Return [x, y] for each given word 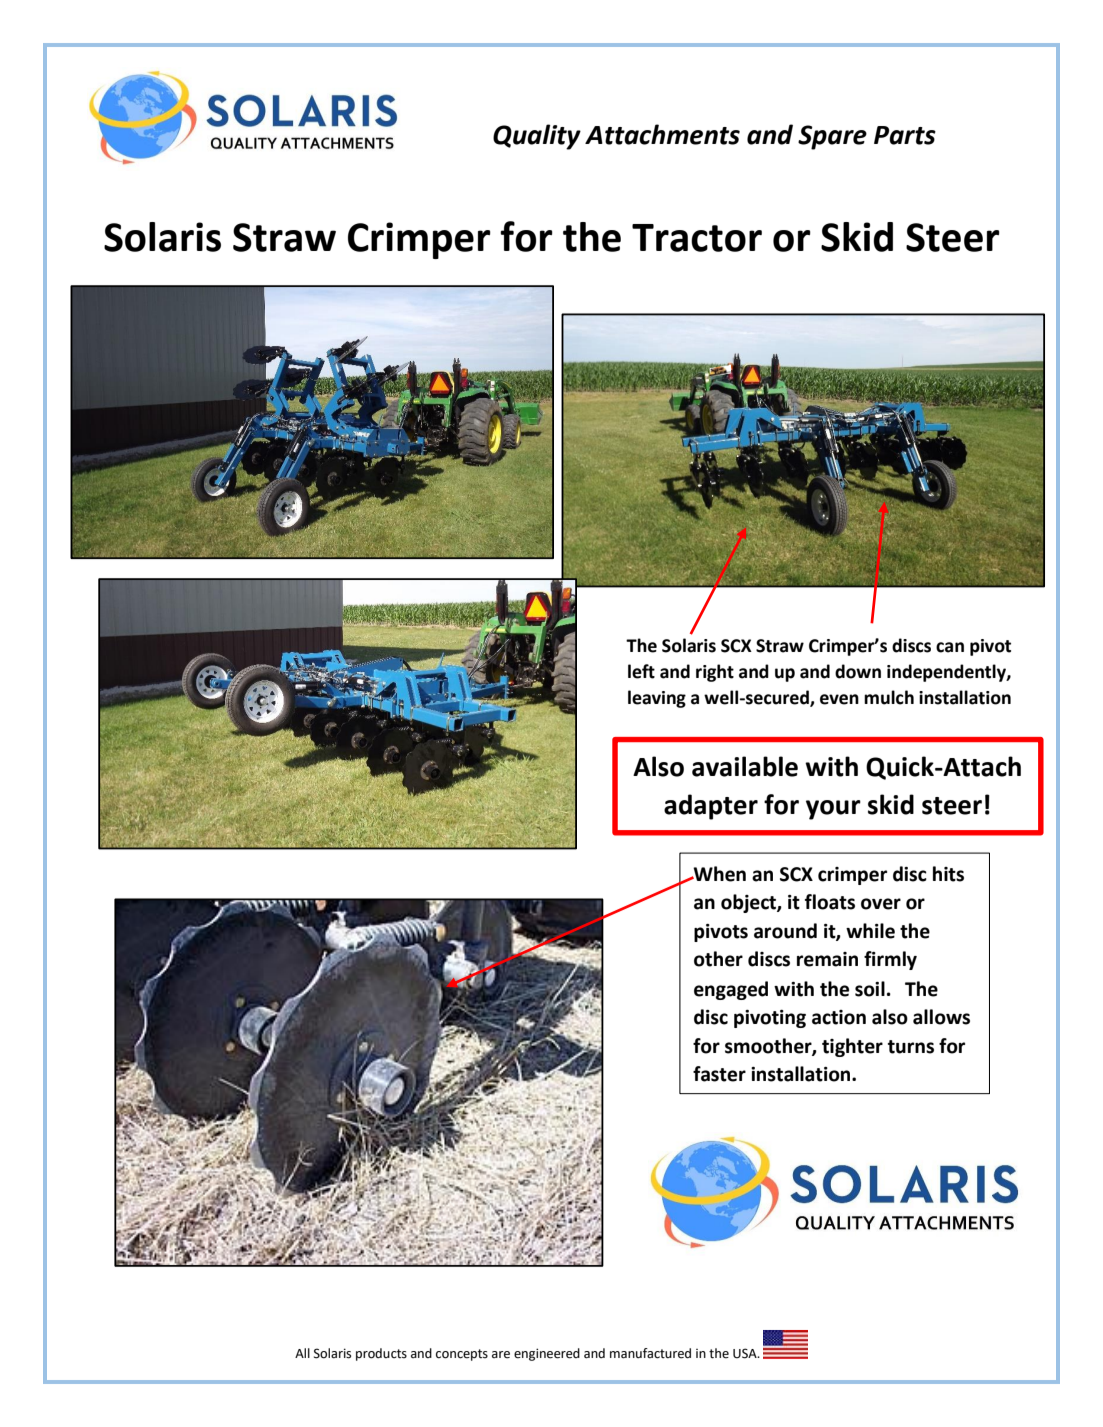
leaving [657, 699]
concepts [462, 1355]
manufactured [650, 1353]
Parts [905, 135]
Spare [832, 137]
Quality [537, 137]
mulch [889, 697]
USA [746, 1353]
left [641, 671]
